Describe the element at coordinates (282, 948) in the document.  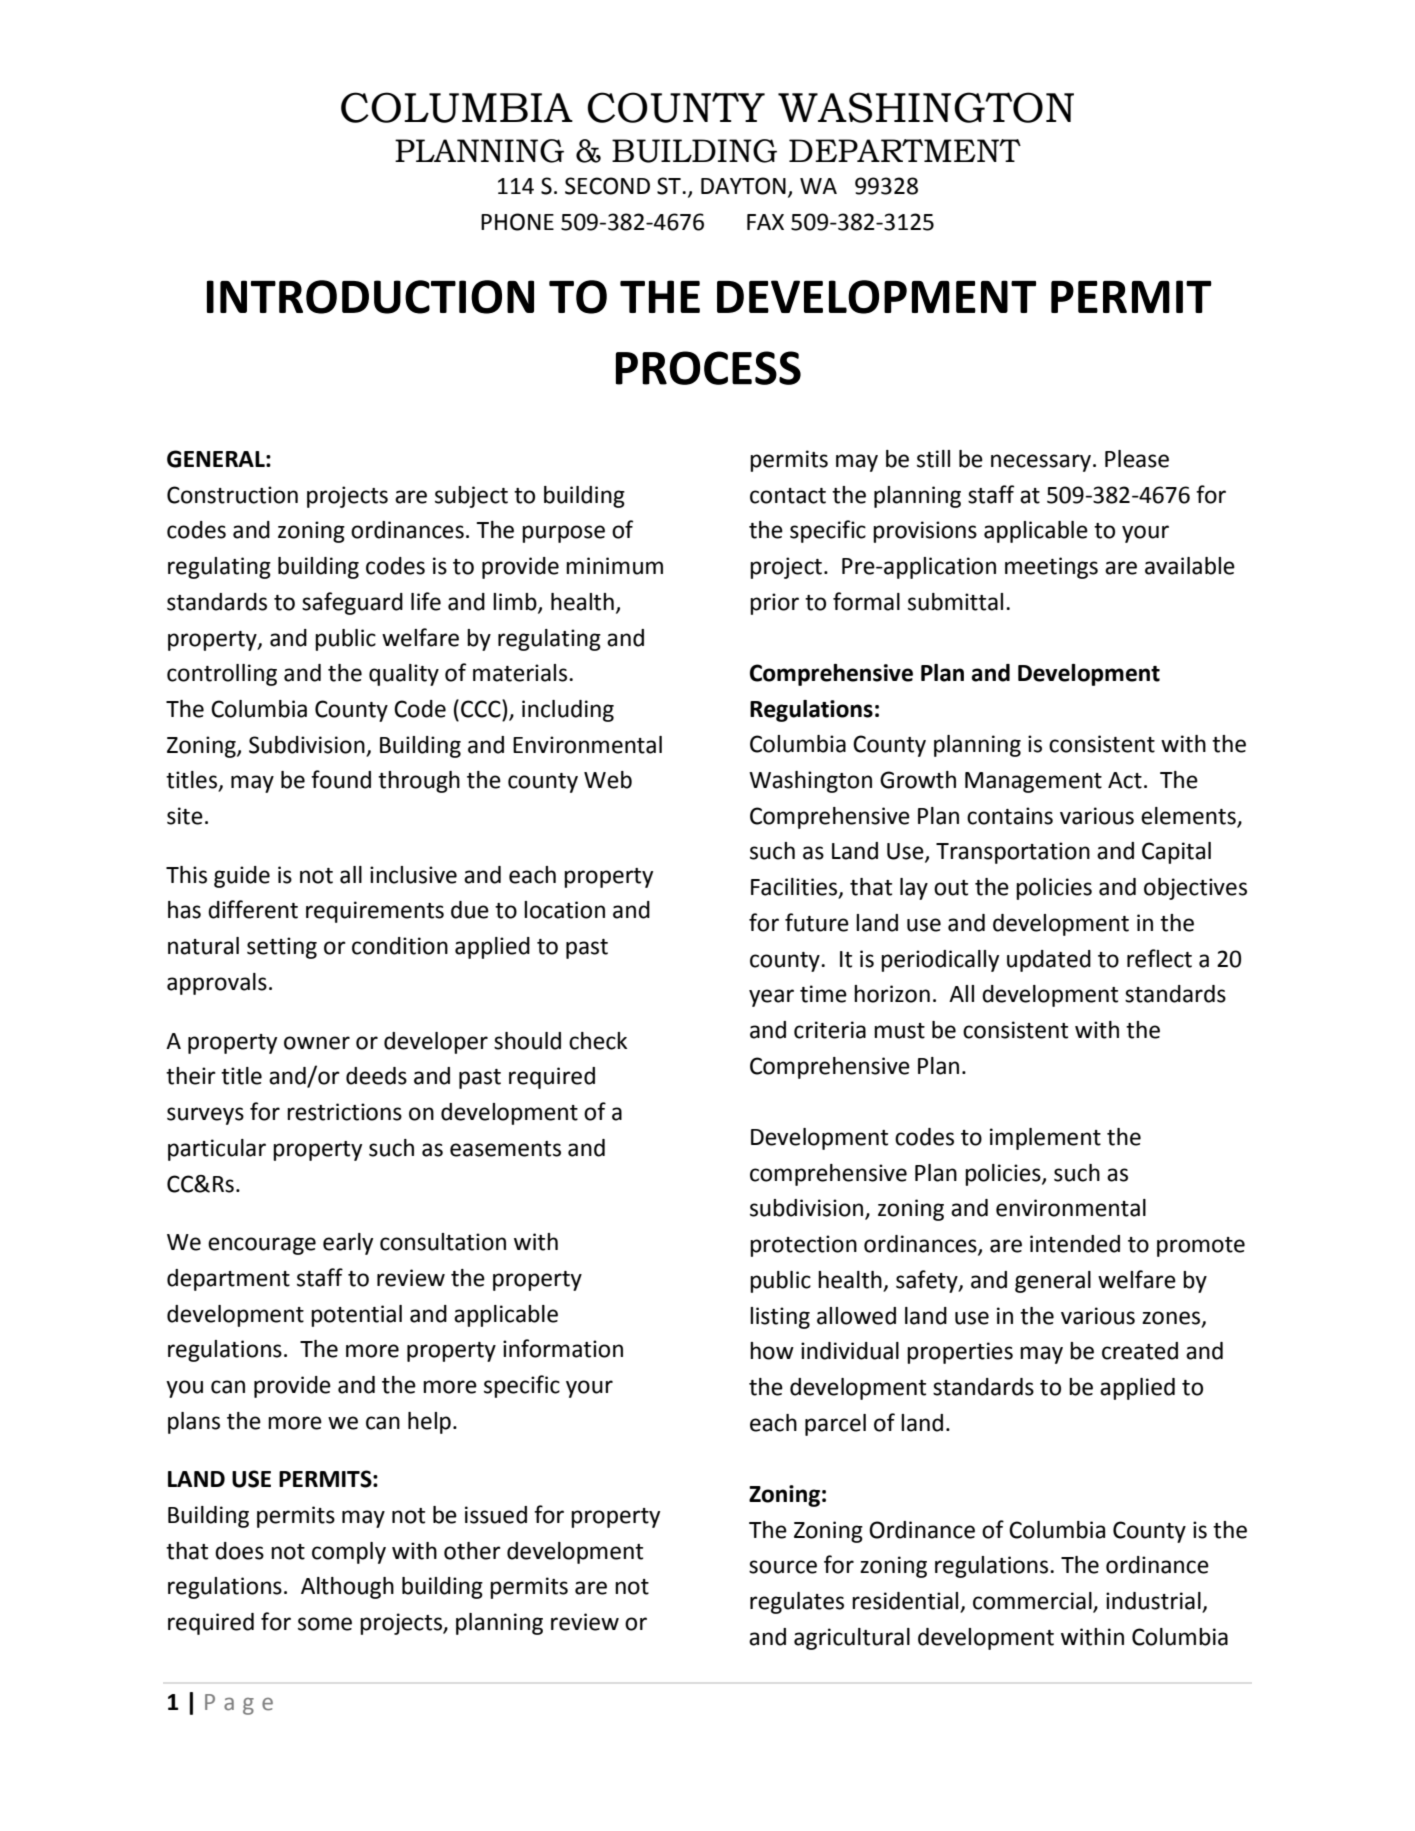
I see `setting` at that location.
